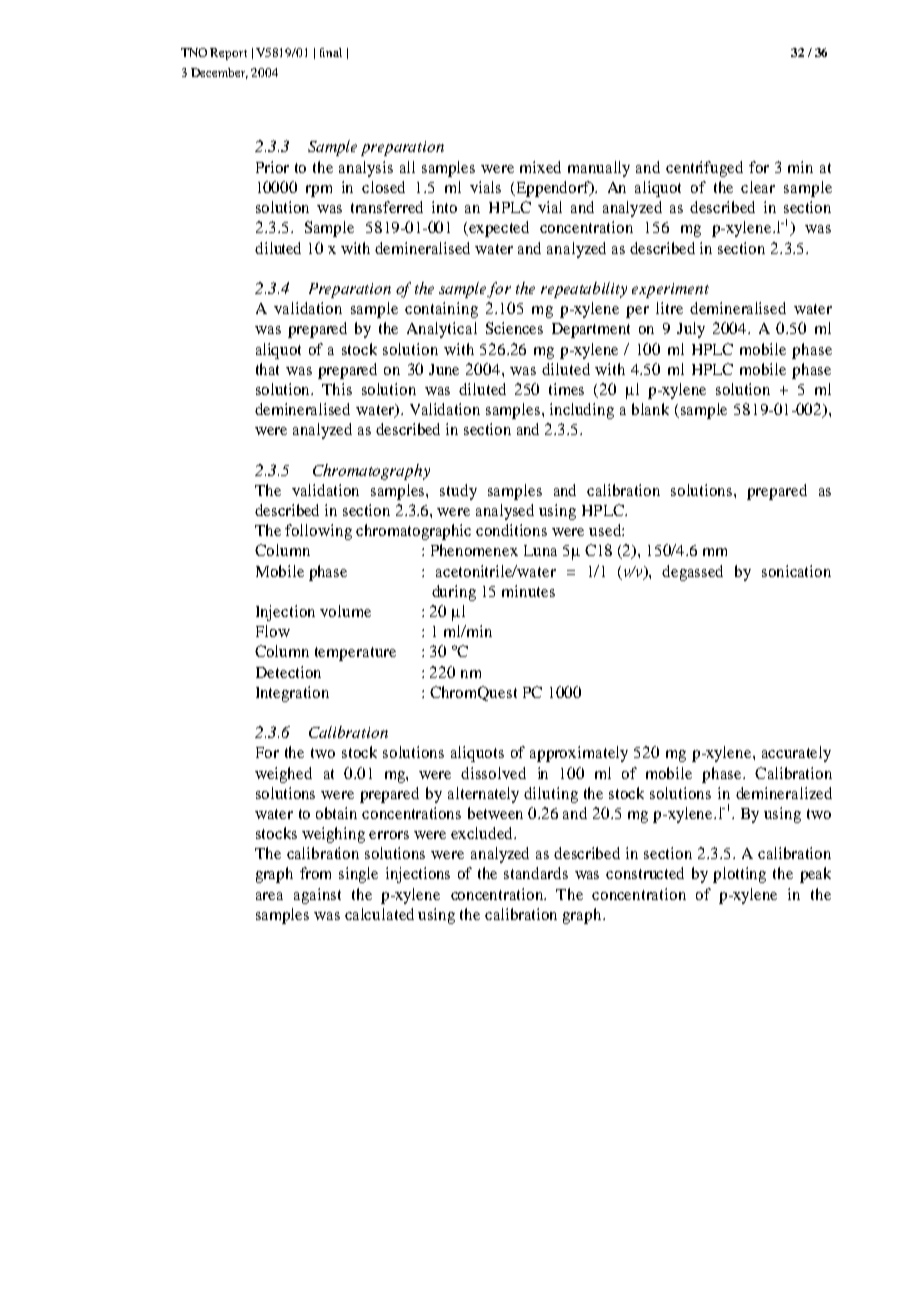 The width and height of the document is (924, 1308). What do you see at coordinates (739, 875) in the document?
I see `plotting` at bounding box center [739, 875].
